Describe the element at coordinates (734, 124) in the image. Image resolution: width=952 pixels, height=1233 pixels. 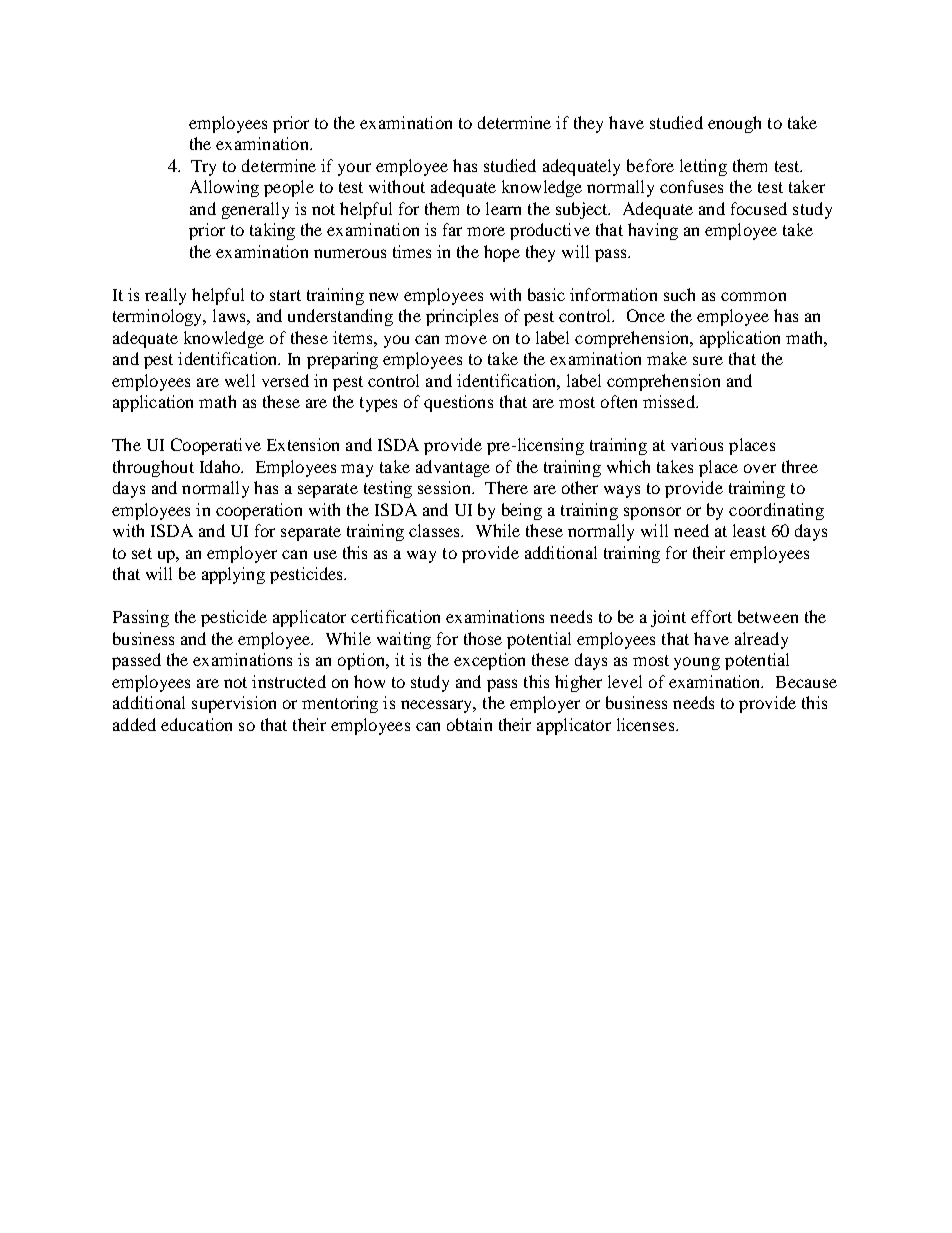
I see `enough` at that location.
